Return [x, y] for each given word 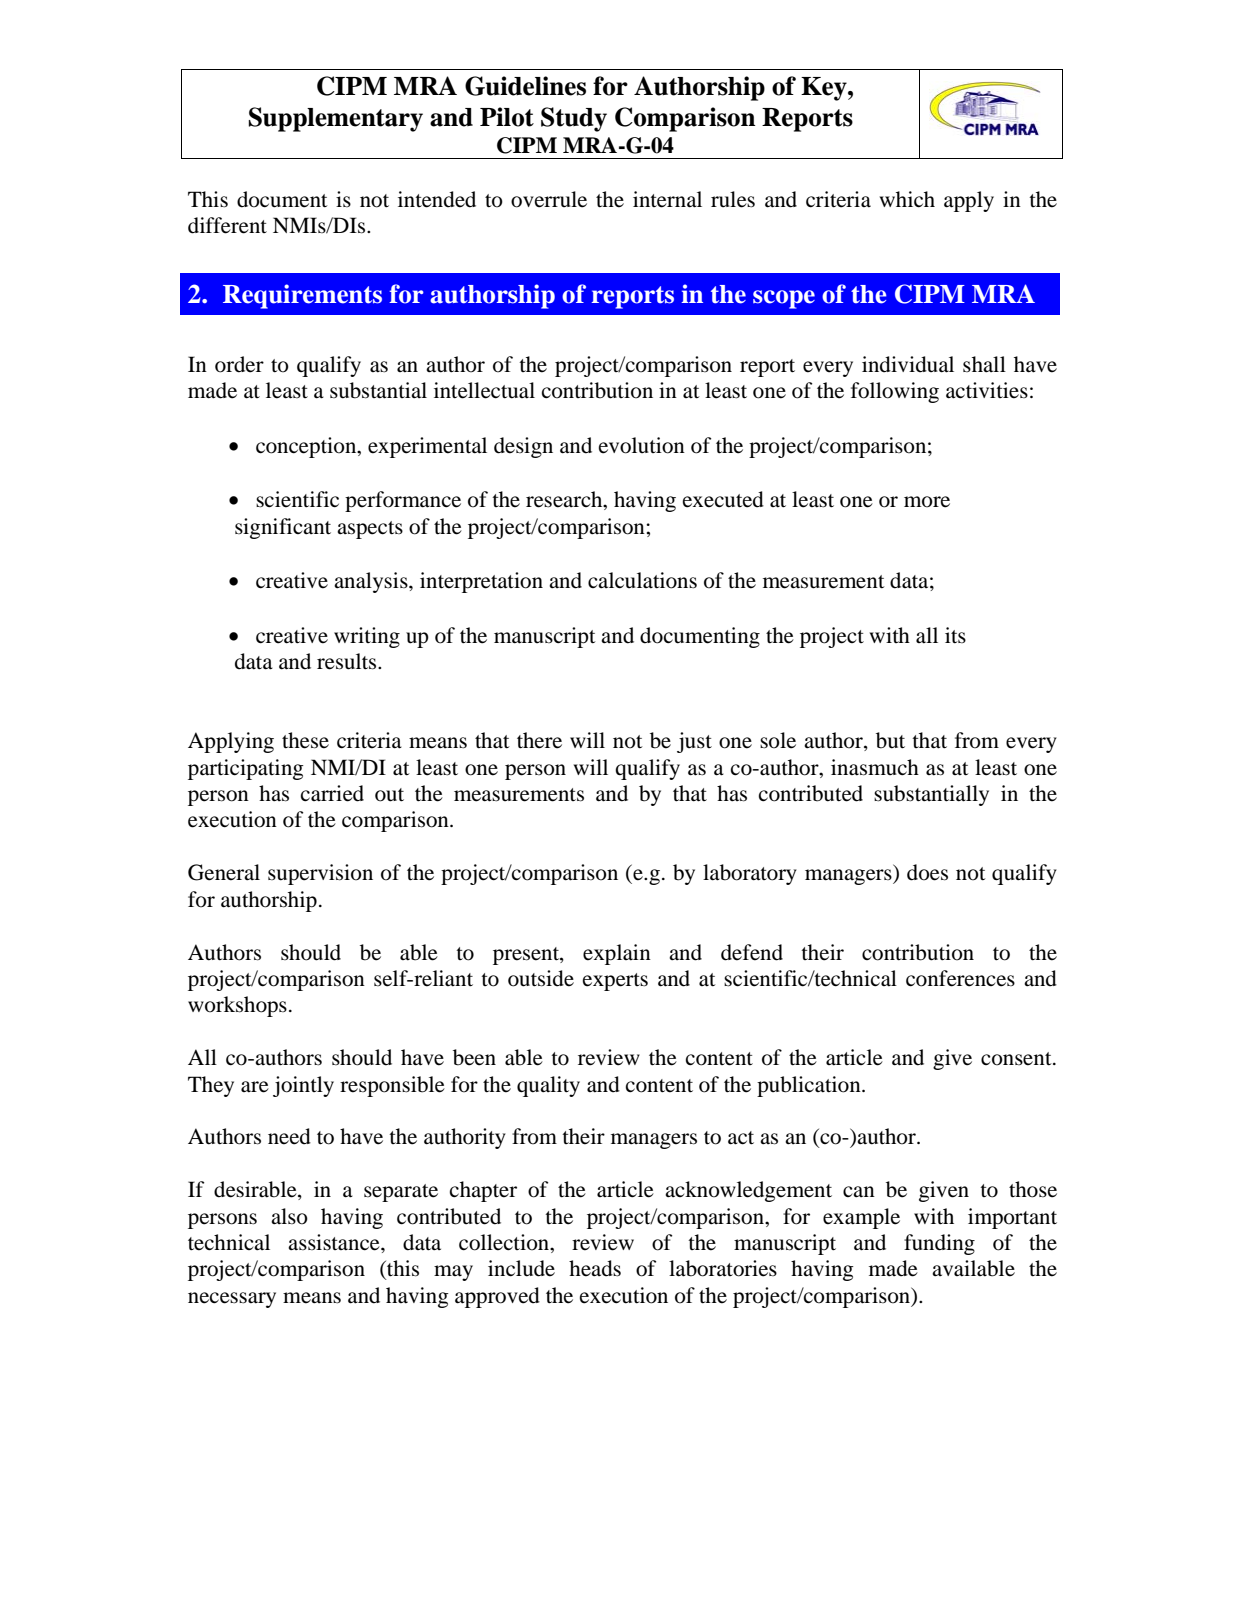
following [895, 392]
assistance [335, 1242]
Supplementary [336, 119]
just [694, 742]
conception [307, 447]
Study [574, 119]
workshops [237, 1006]
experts [615, 982]
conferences [960, 978]
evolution [642, 445]
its [955, 635]
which [907, 199]
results [348, 661]
